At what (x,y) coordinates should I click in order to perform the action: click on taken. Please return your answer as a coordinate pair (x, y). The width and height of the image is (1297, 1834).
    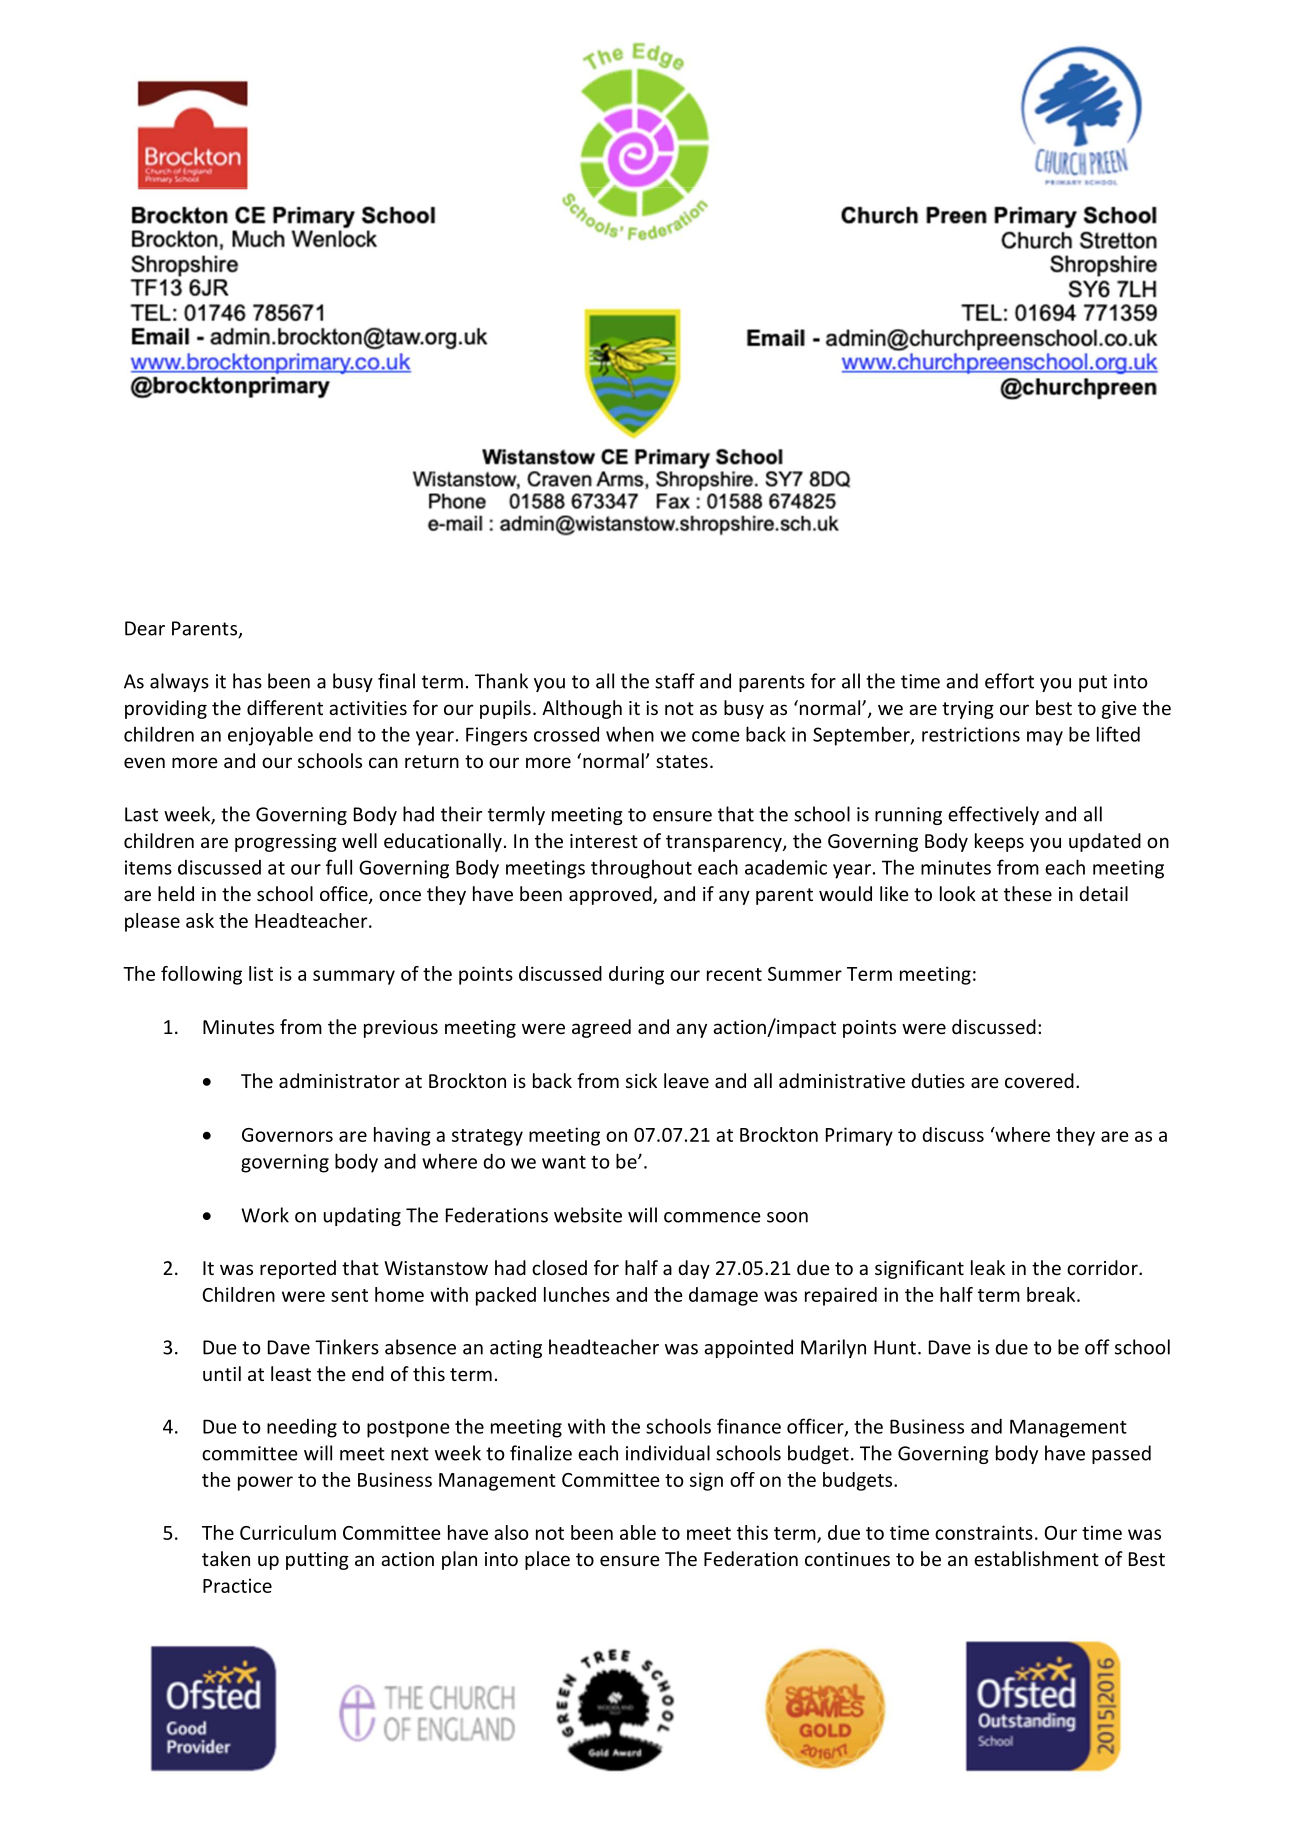
    Looking at the image, I should click on (226, 1558).
